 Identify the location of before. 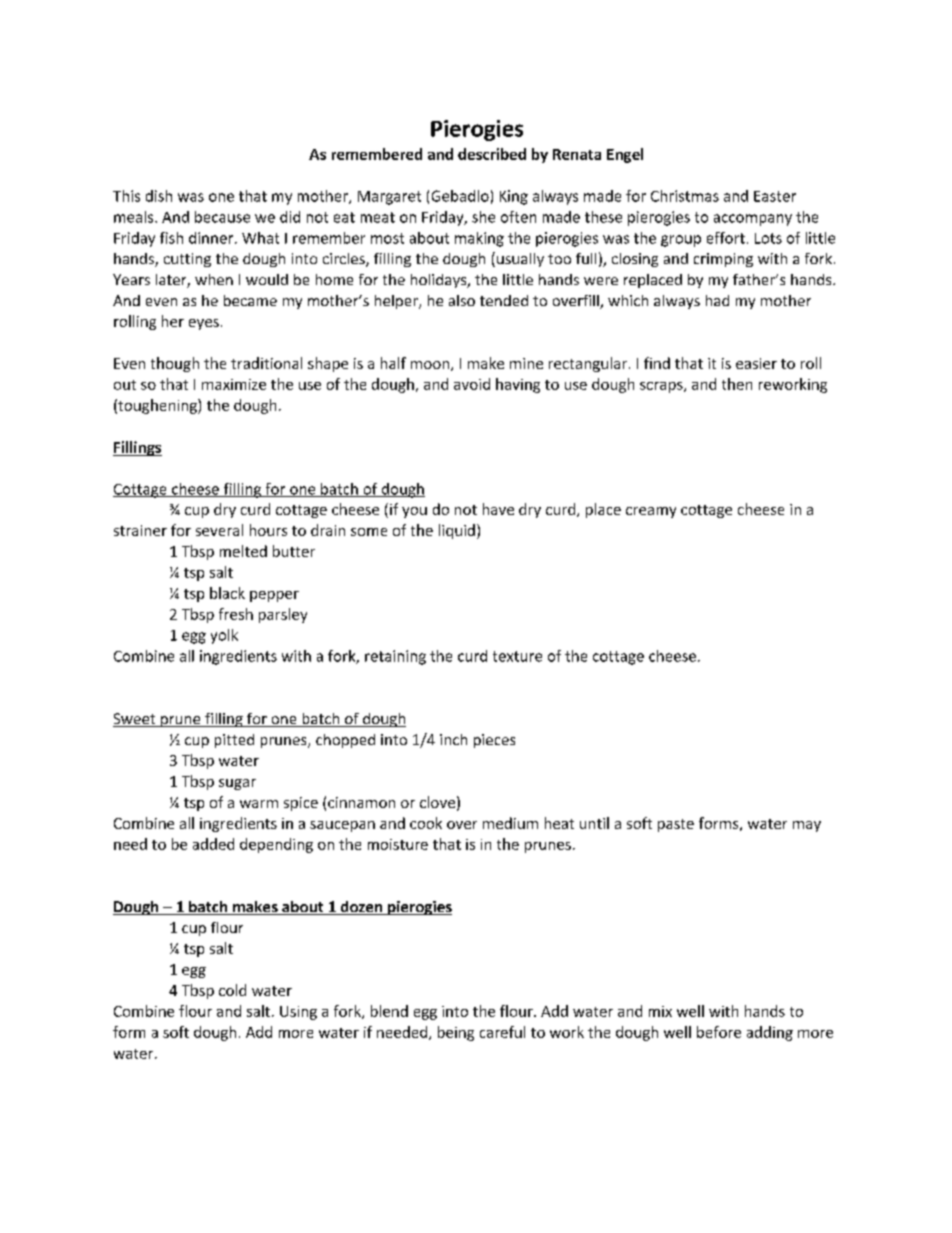
(719, 1032).
